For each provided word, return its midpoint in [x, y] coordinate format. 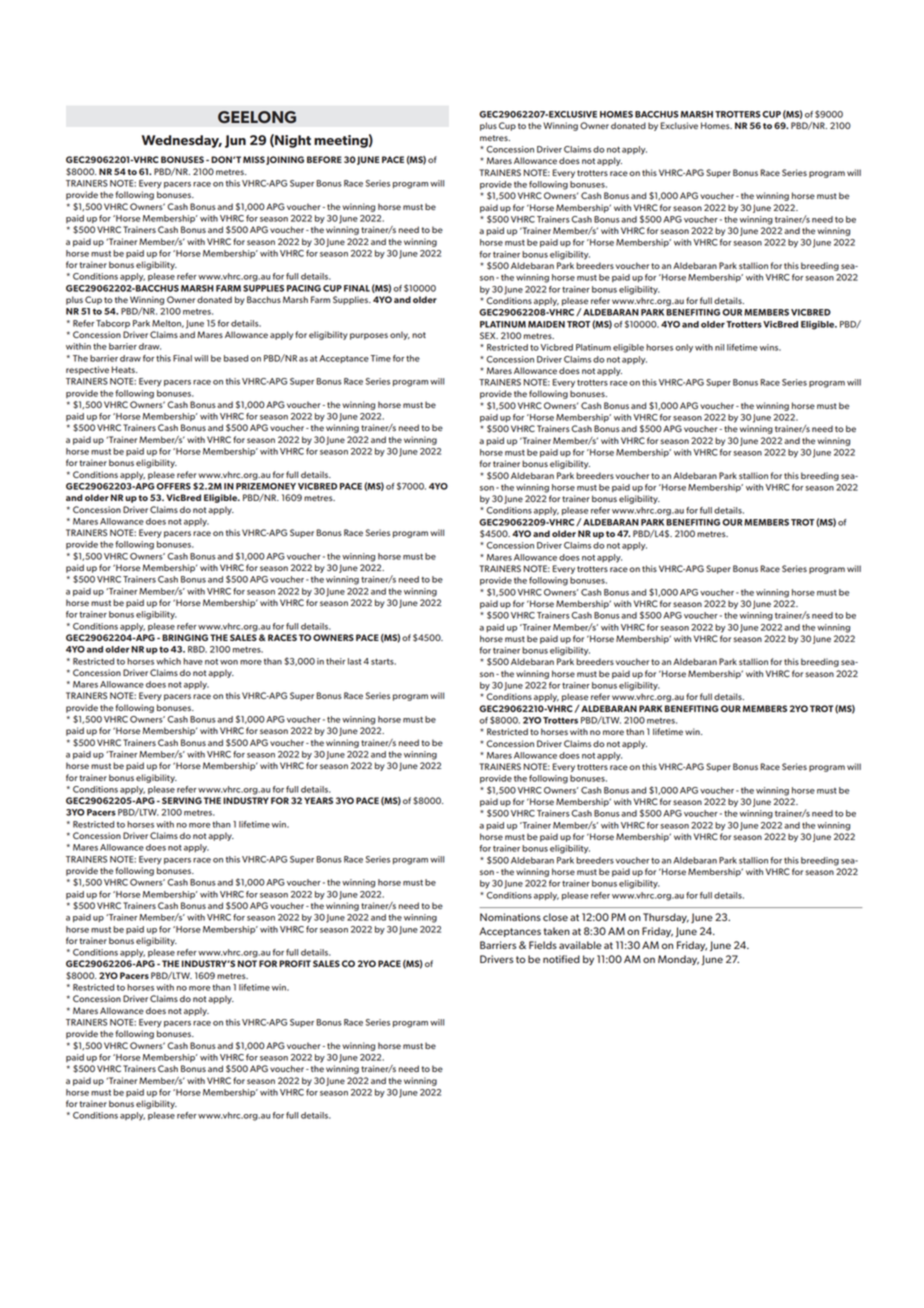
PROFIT [295, 963]
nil [719, 347]
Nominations [510, 917]
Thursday [666, 918]
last [354, 661]
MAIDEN [546, 324]
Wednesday [182, 141]
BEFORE [324, 159]
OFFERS [173, 486]
